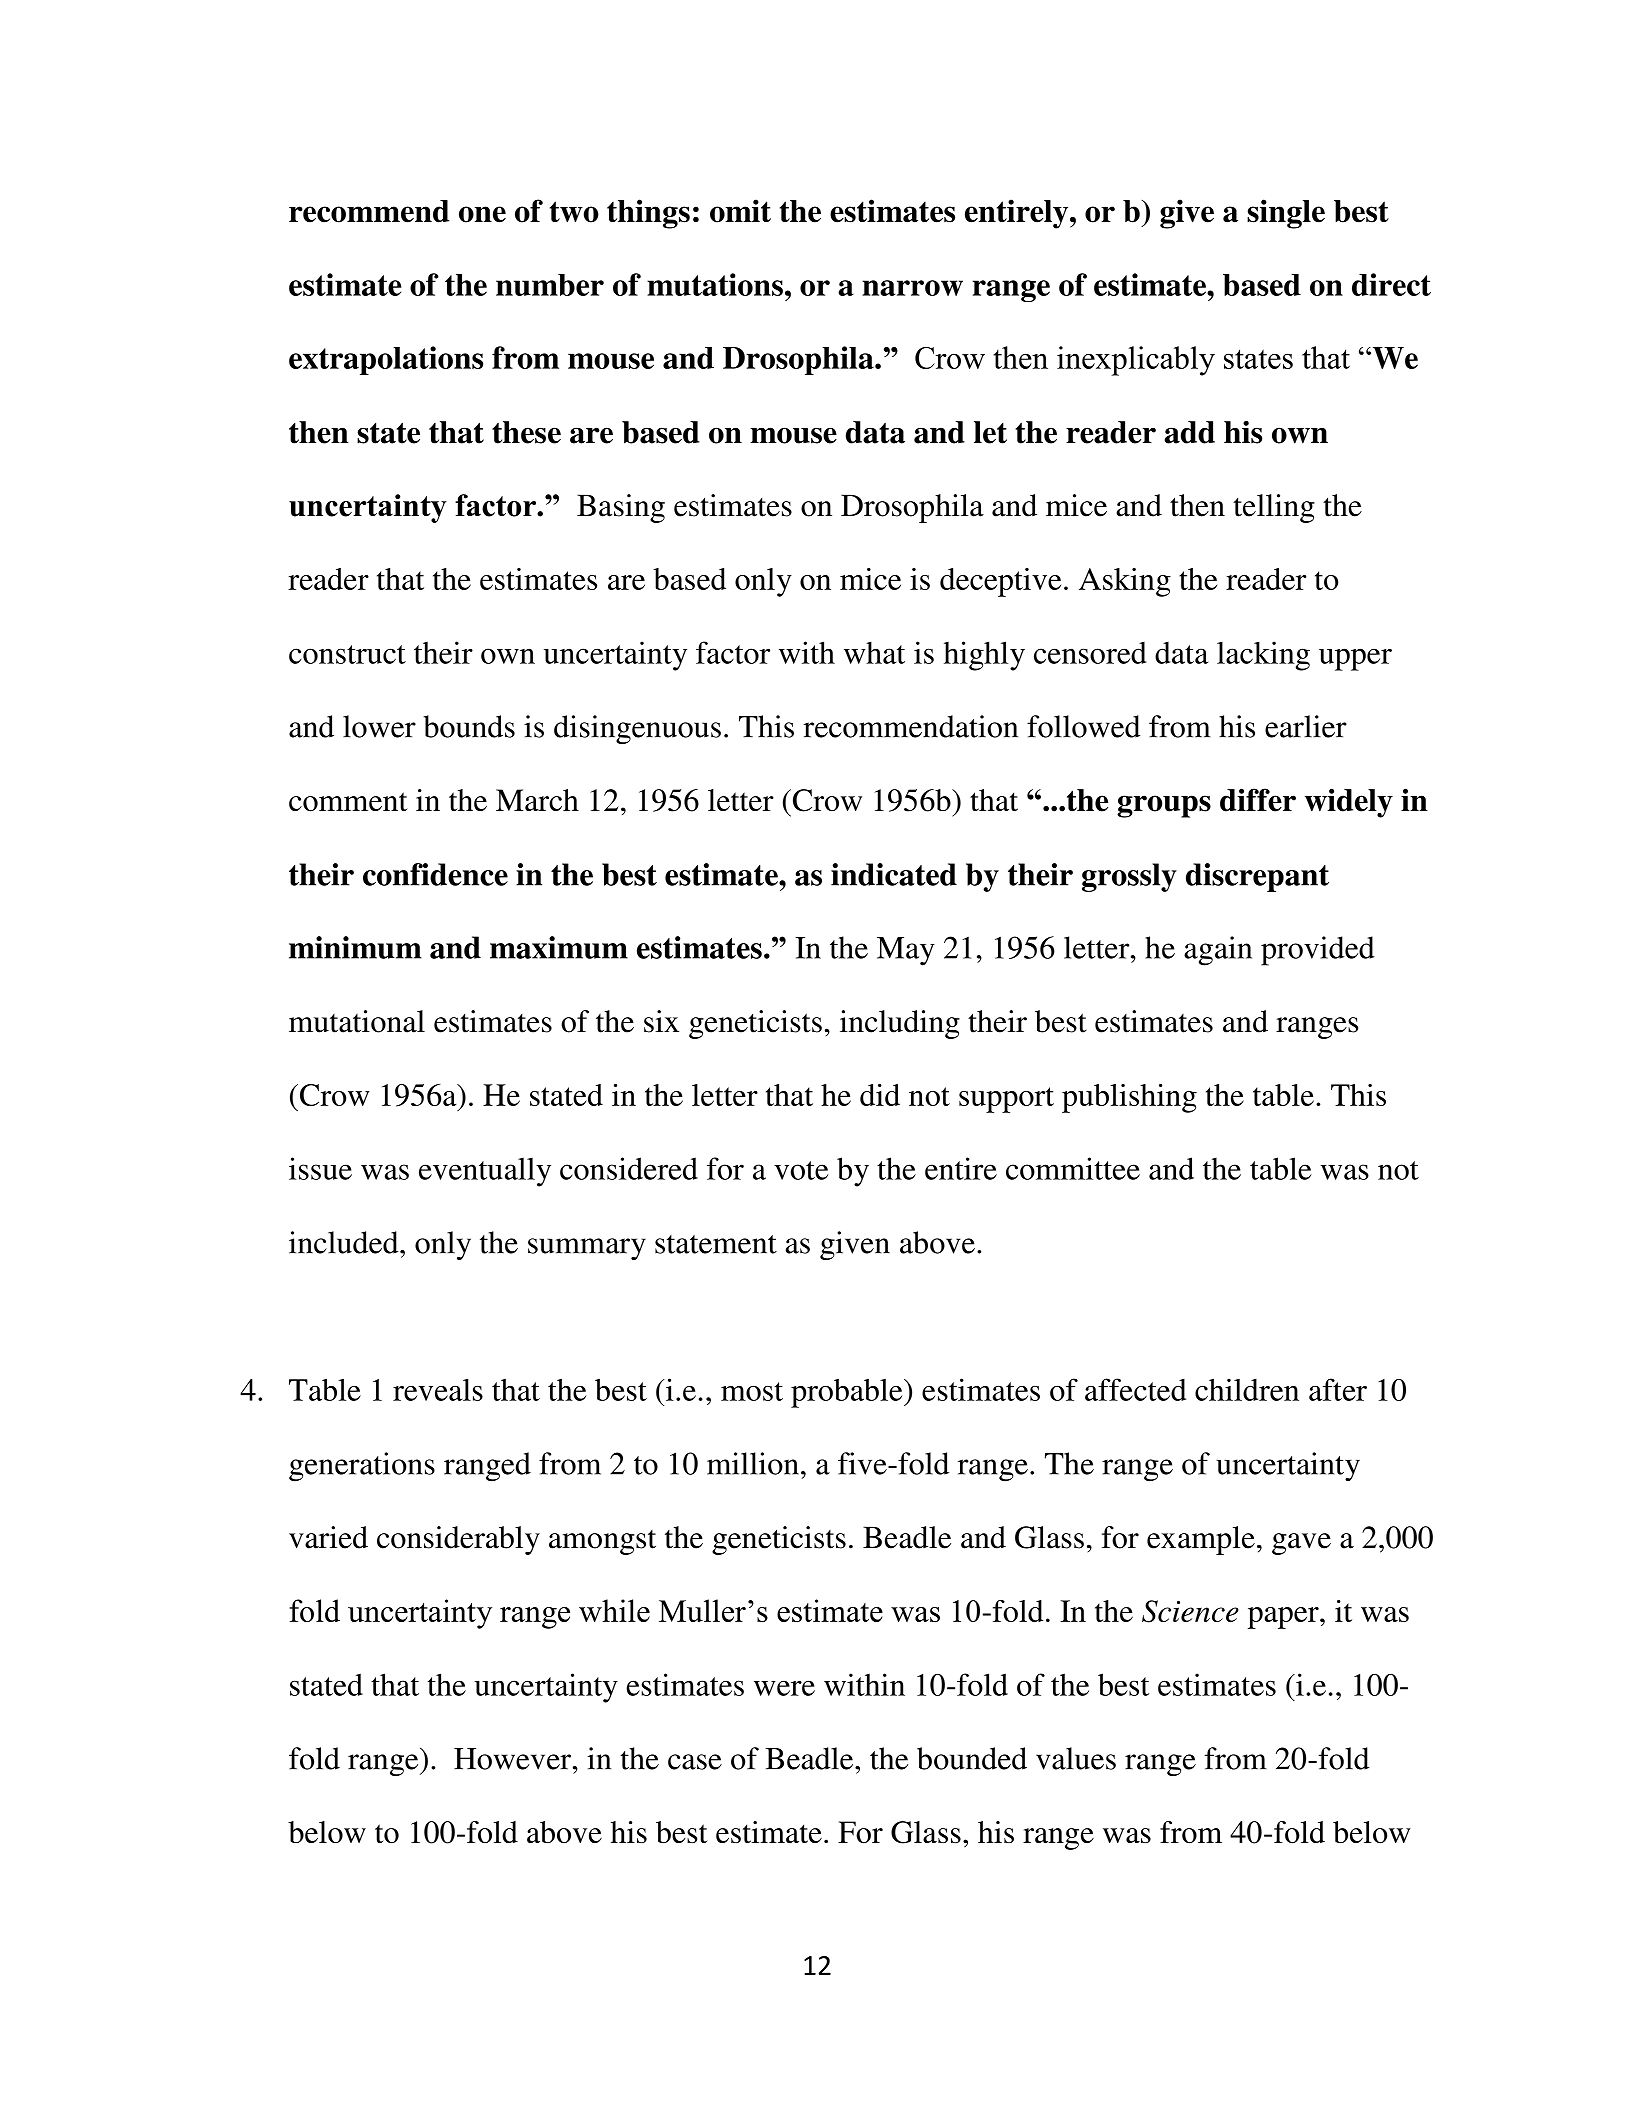  Describe the element at coordinates (900, 1024) in the screenshot. I see `including` at that location.
